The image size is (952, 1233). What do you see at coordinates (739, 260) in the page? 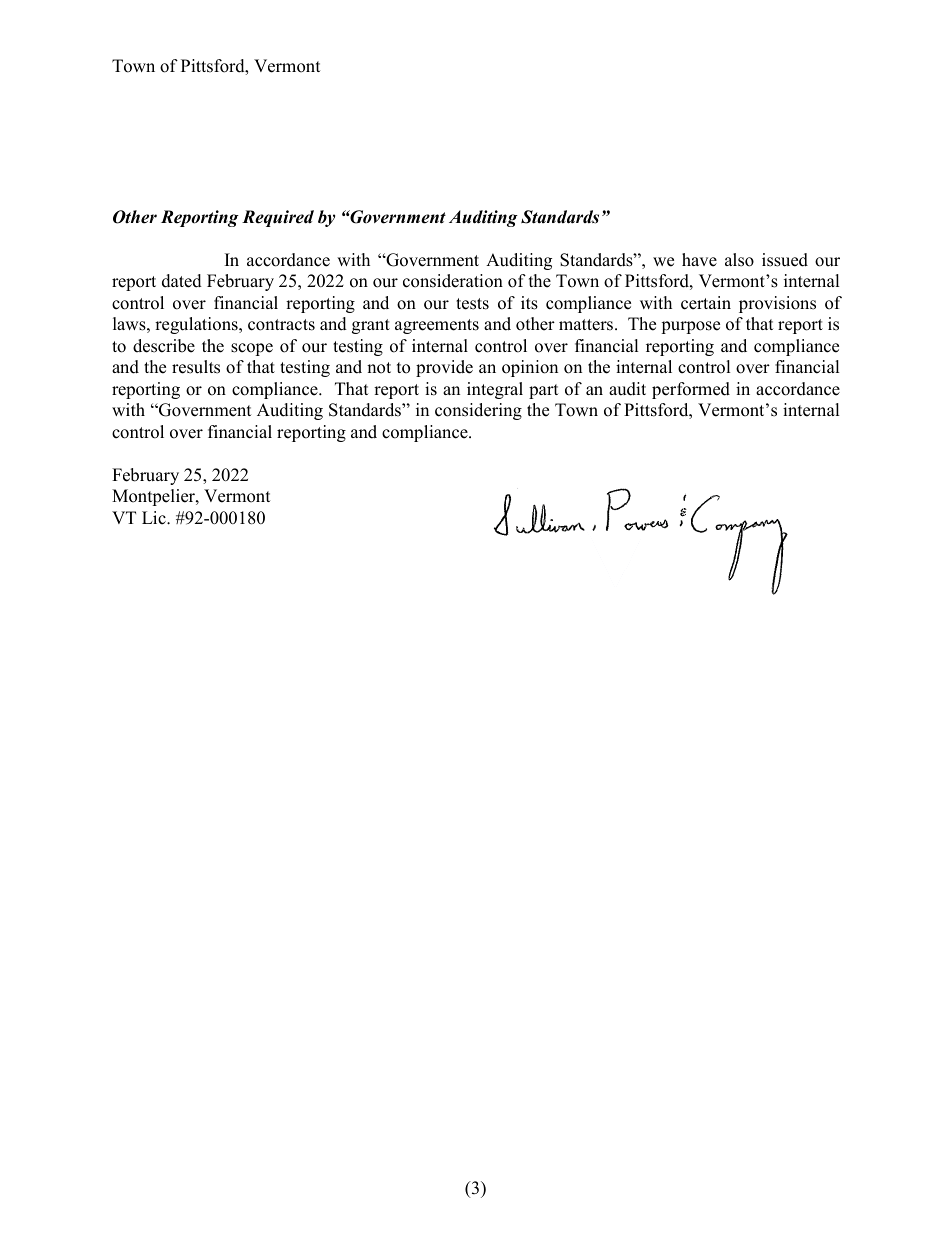
I see `also` at bounding box center [739, 260].
